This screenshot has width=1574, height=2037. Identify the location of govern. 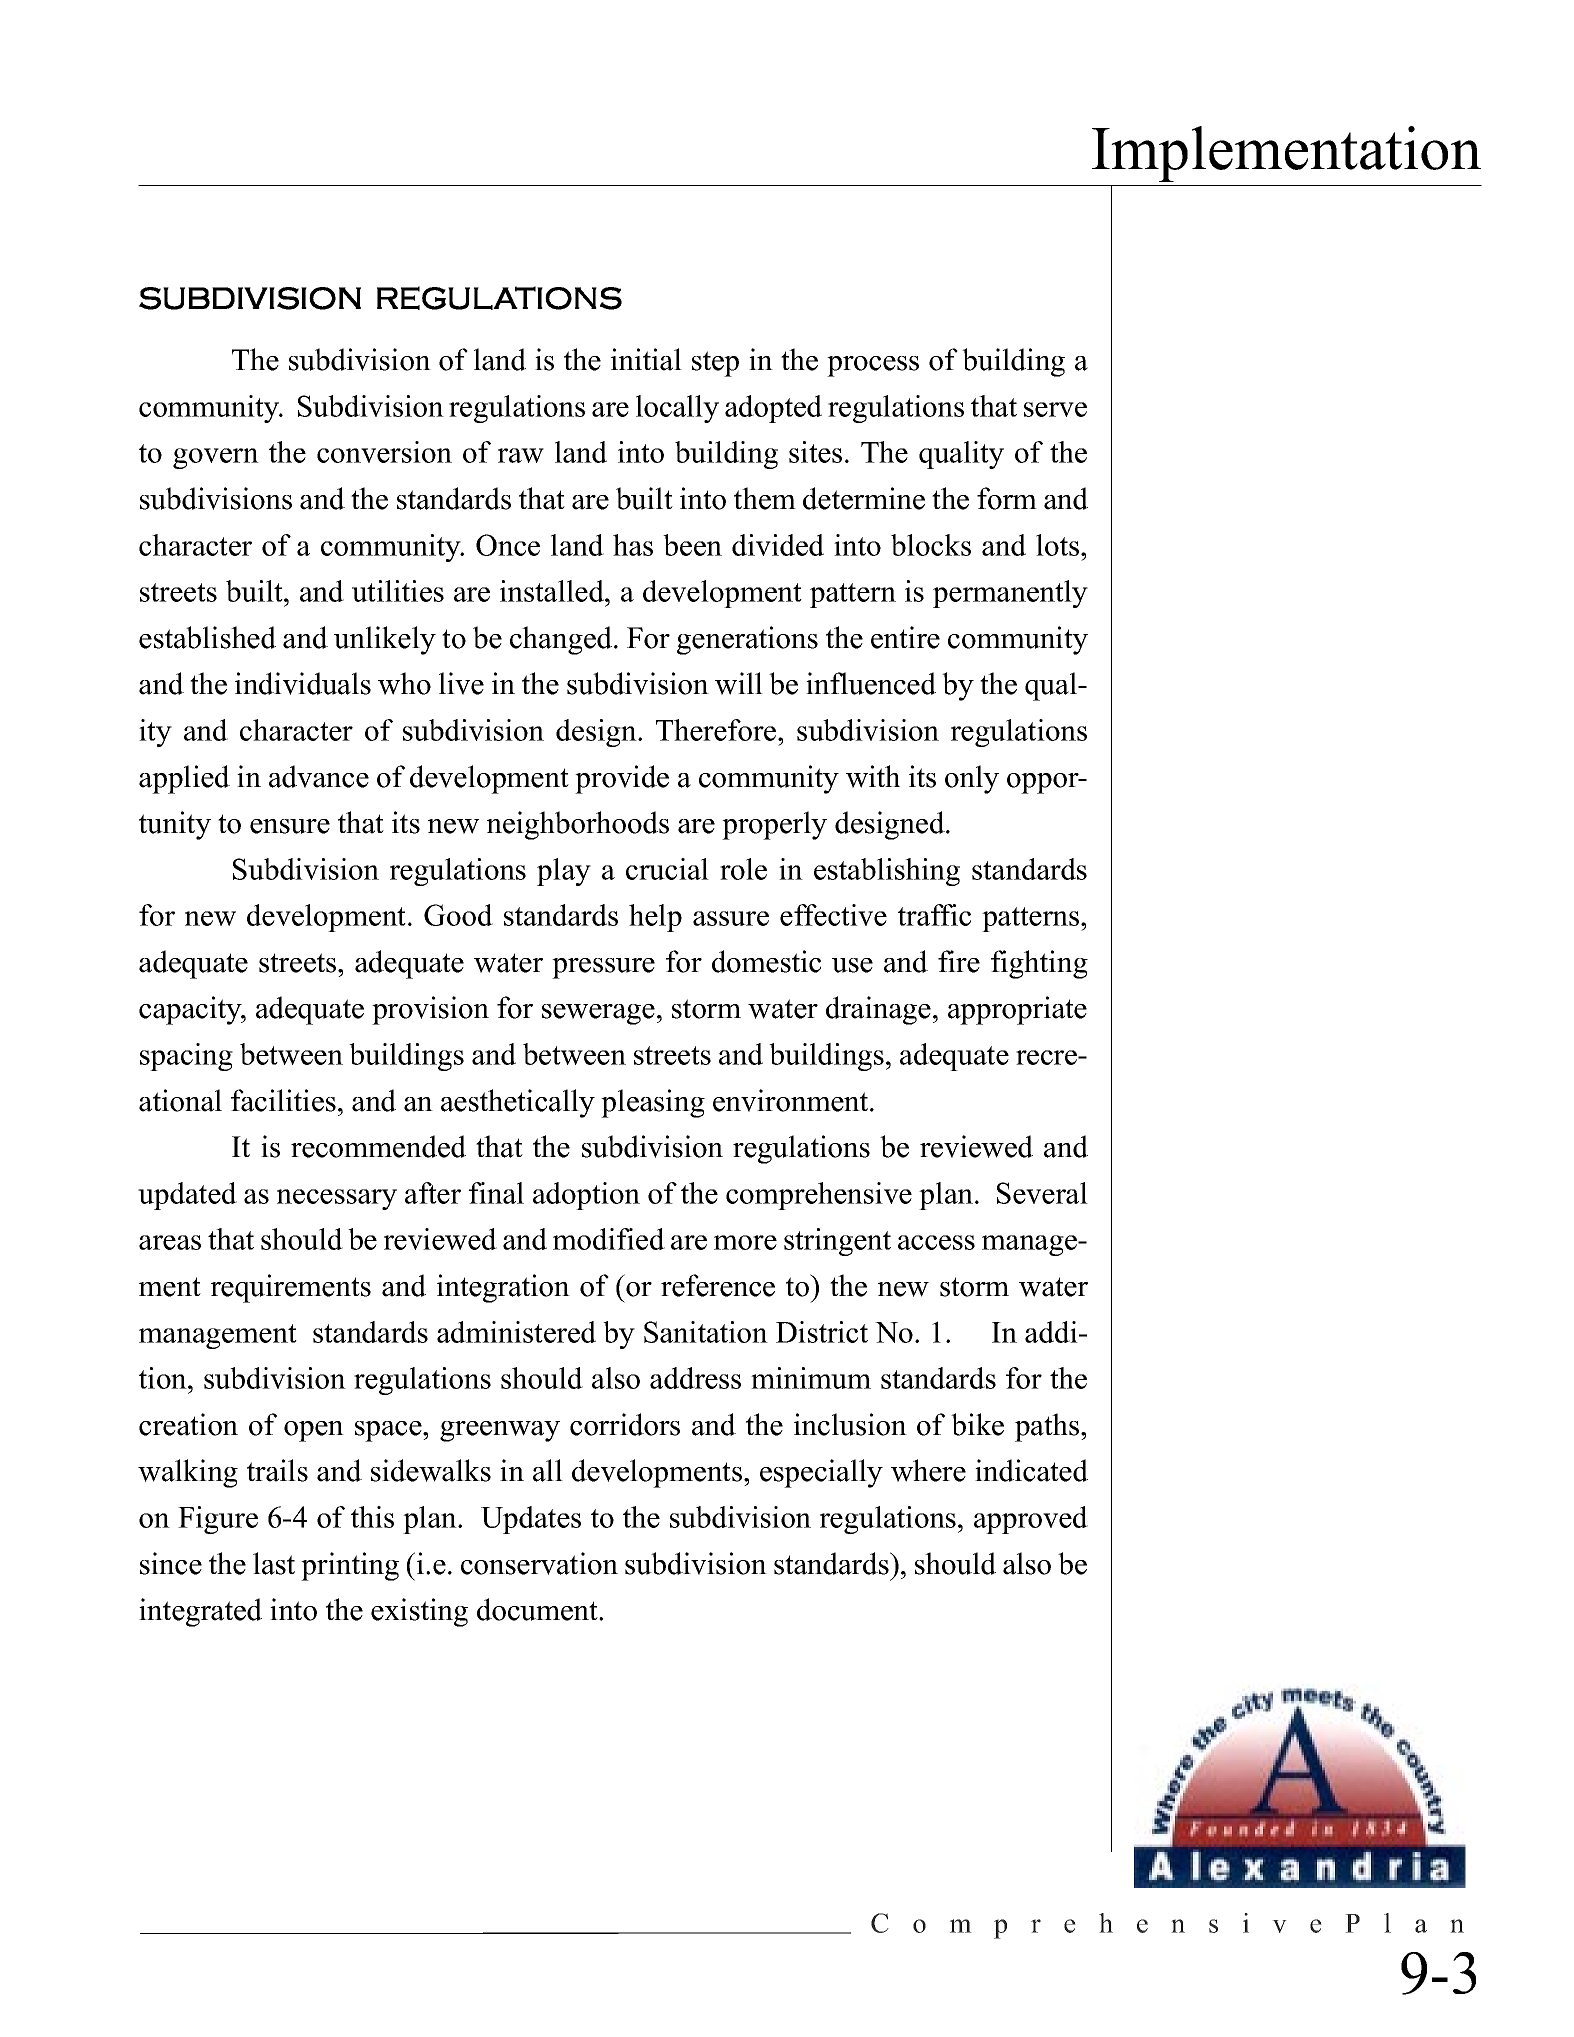
(216, 458).
